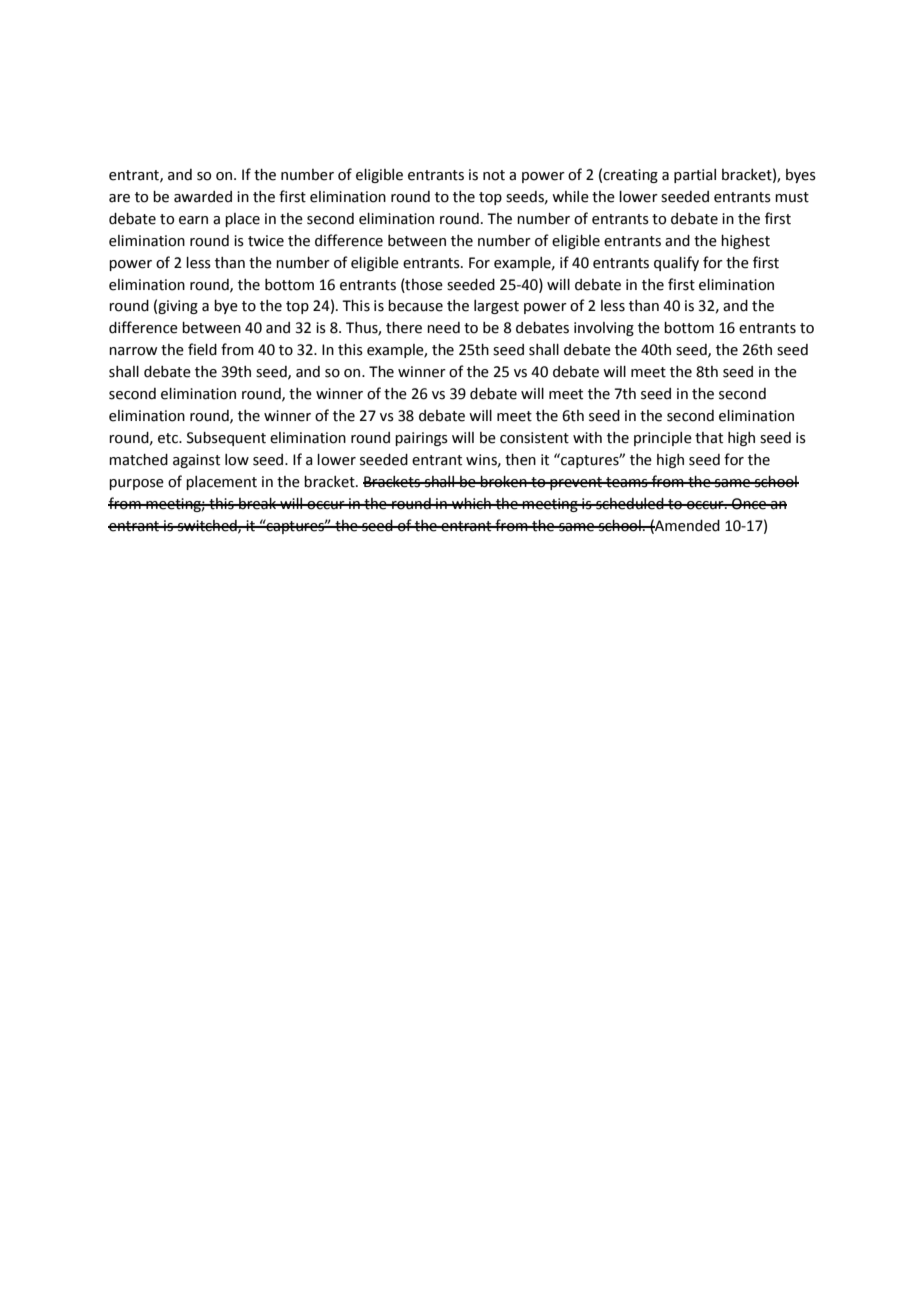 Image resolution: width=924 pixels, height=1308 pixels. I want to click on which, so click(471, 504).
